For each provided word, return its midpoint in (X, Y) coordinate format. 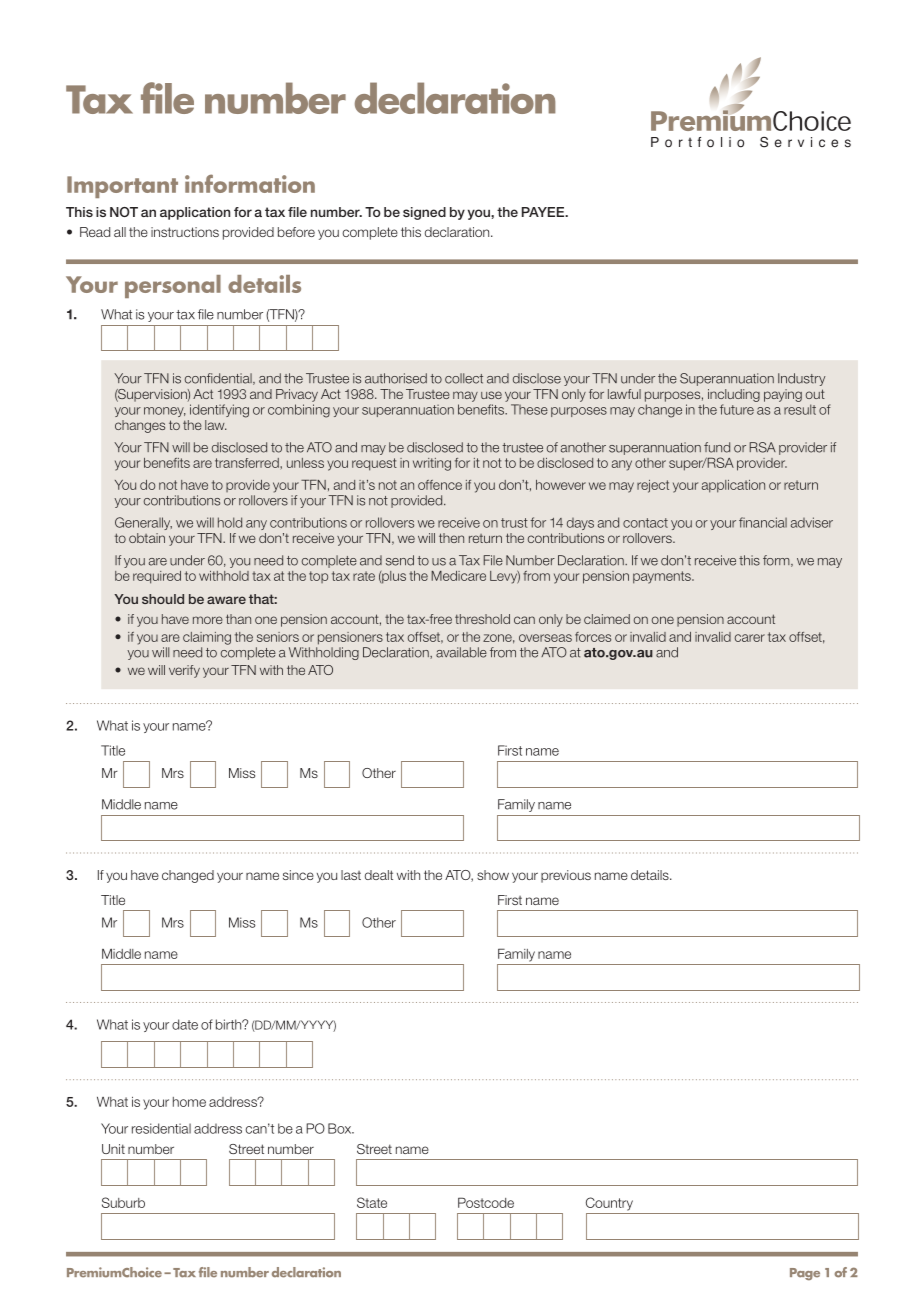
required (157, 577)
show (493, 875)
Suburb (123, 1202)
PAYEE (544, 212)
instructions (185, 232)
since (298, 875)
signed (424, 213)
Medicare (458, 576)
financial (763, 522)
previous (566, 876)
